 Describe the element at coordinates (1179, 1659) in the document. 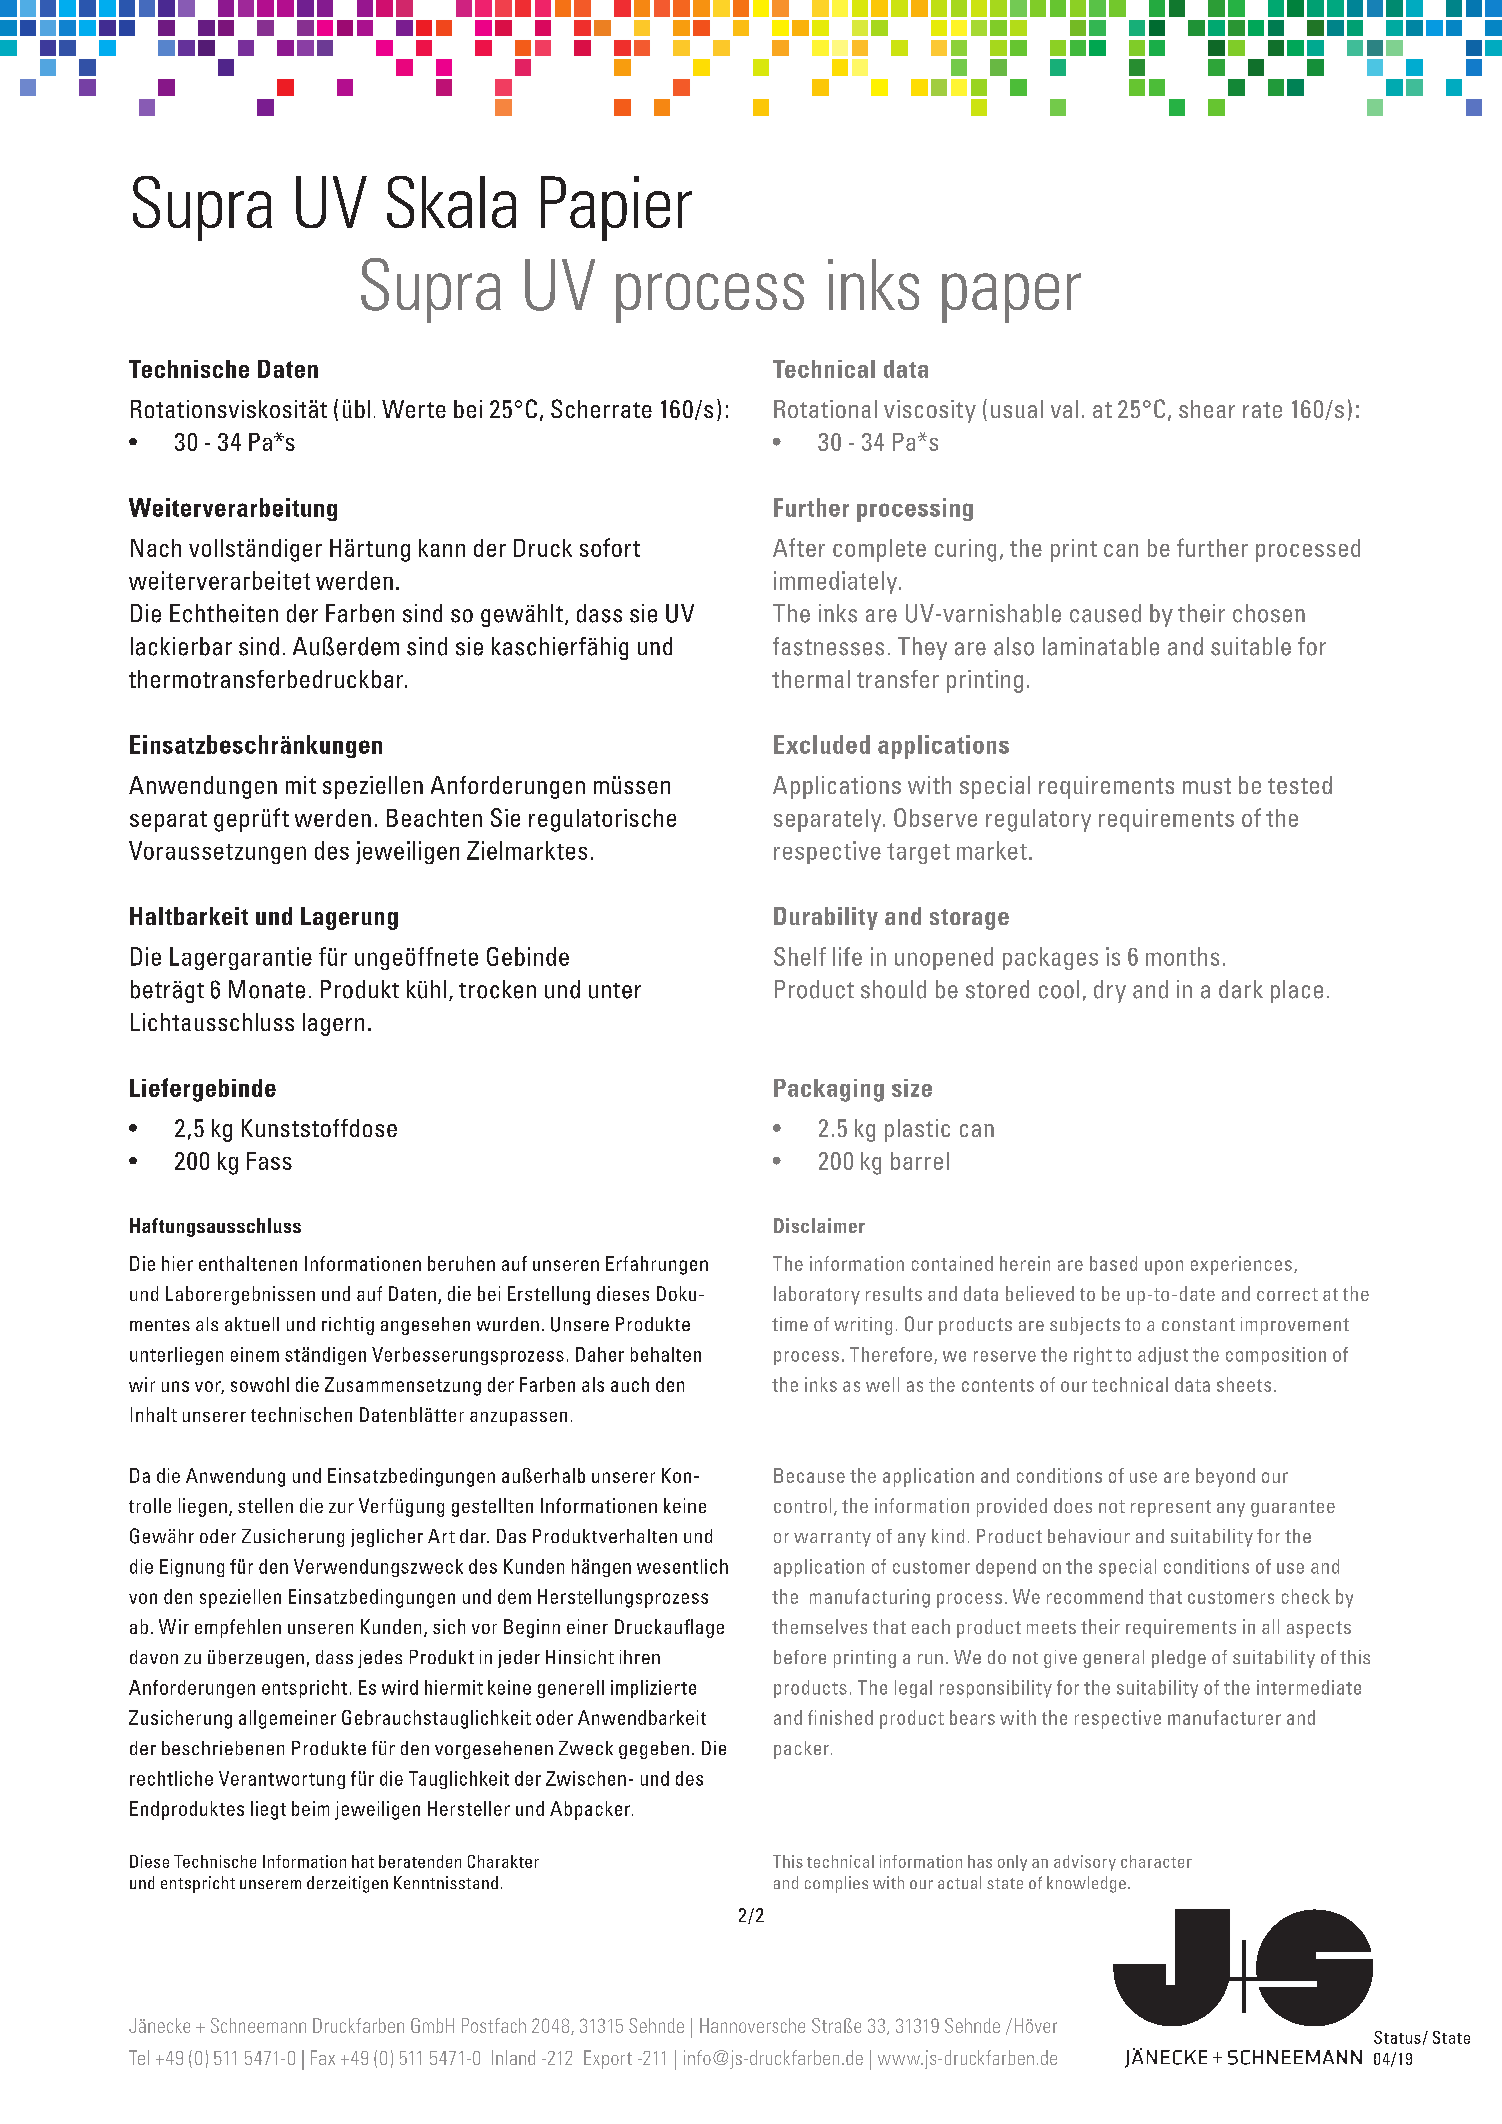

I see `pledge` at that location.
